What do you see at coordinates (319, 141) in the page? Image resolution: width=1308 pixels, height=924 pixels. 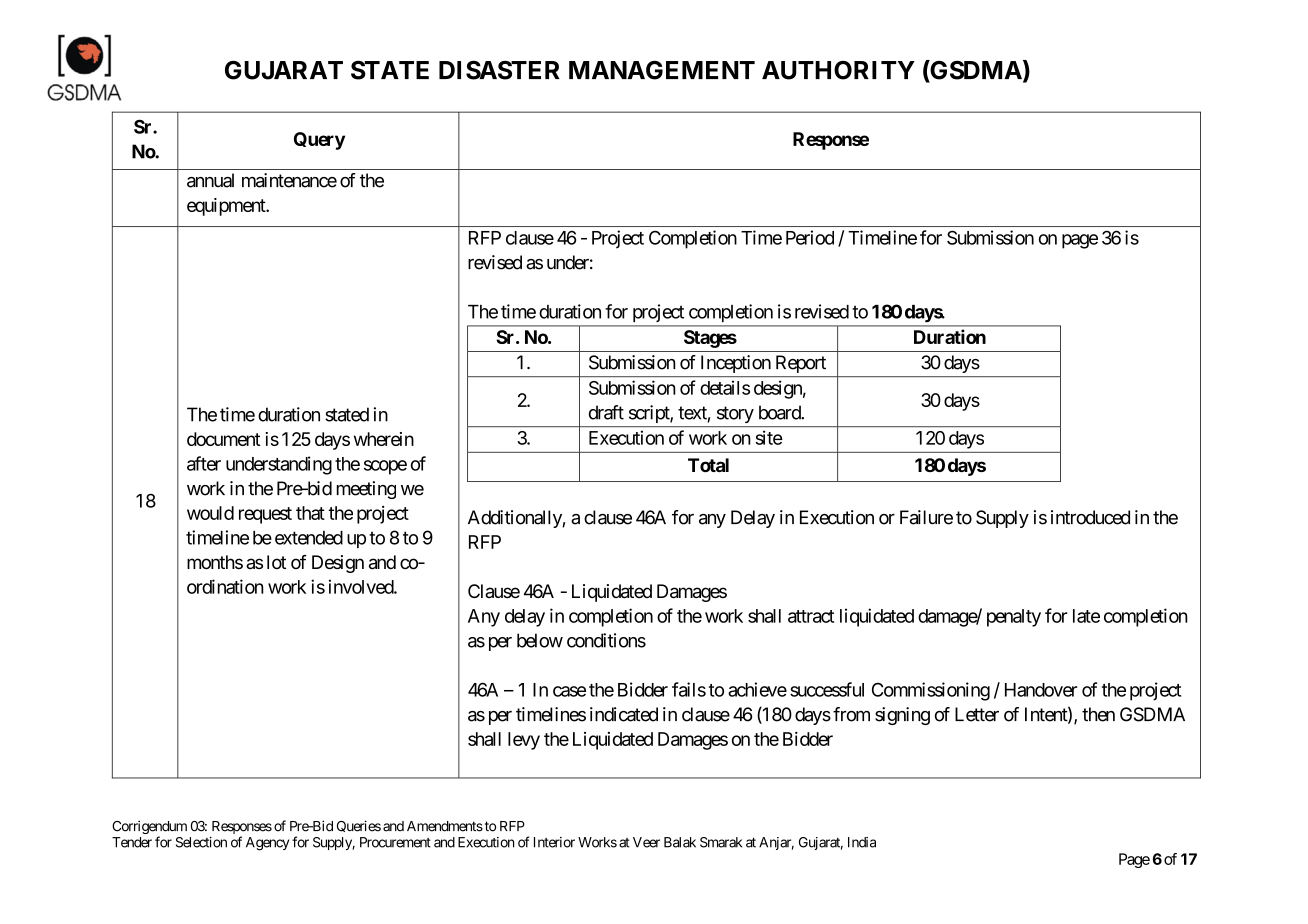 I see `Query` at bounding box center [319, 141].
